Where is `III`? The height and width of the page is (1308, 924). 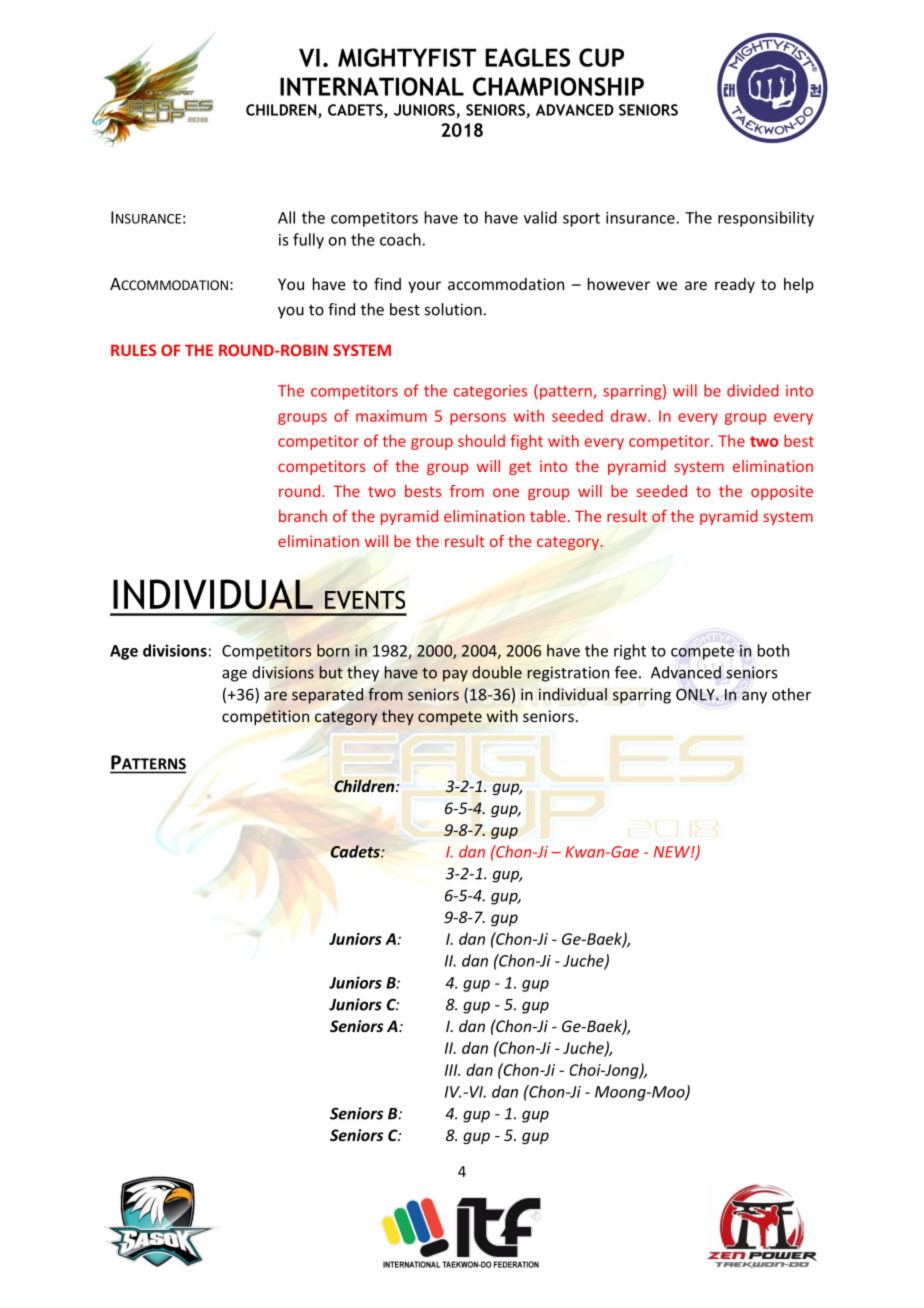
III is located at coordinates (452, 1070).
